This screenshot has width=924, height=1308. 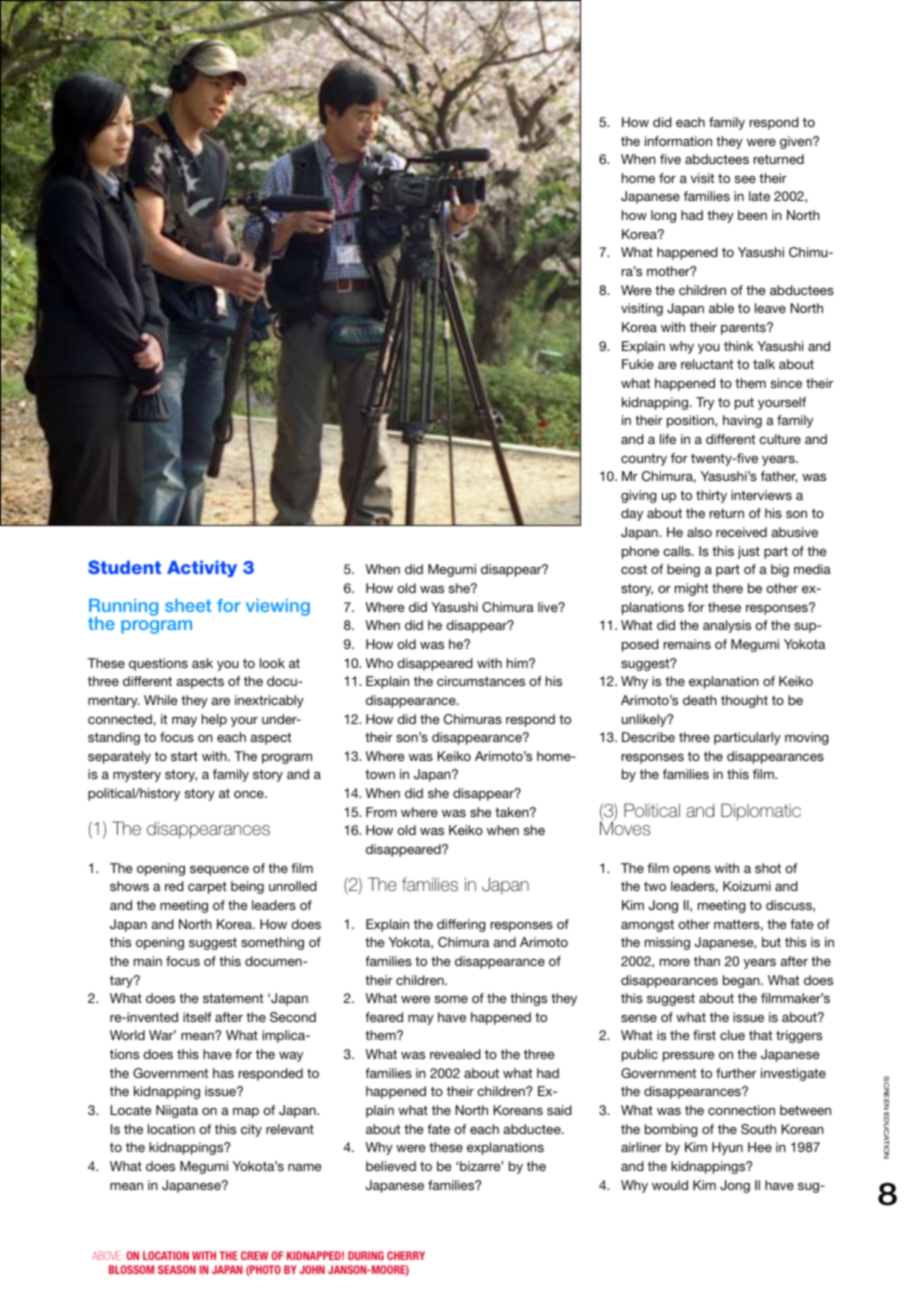 I want to click on during, so click(x=366, y=1255).
